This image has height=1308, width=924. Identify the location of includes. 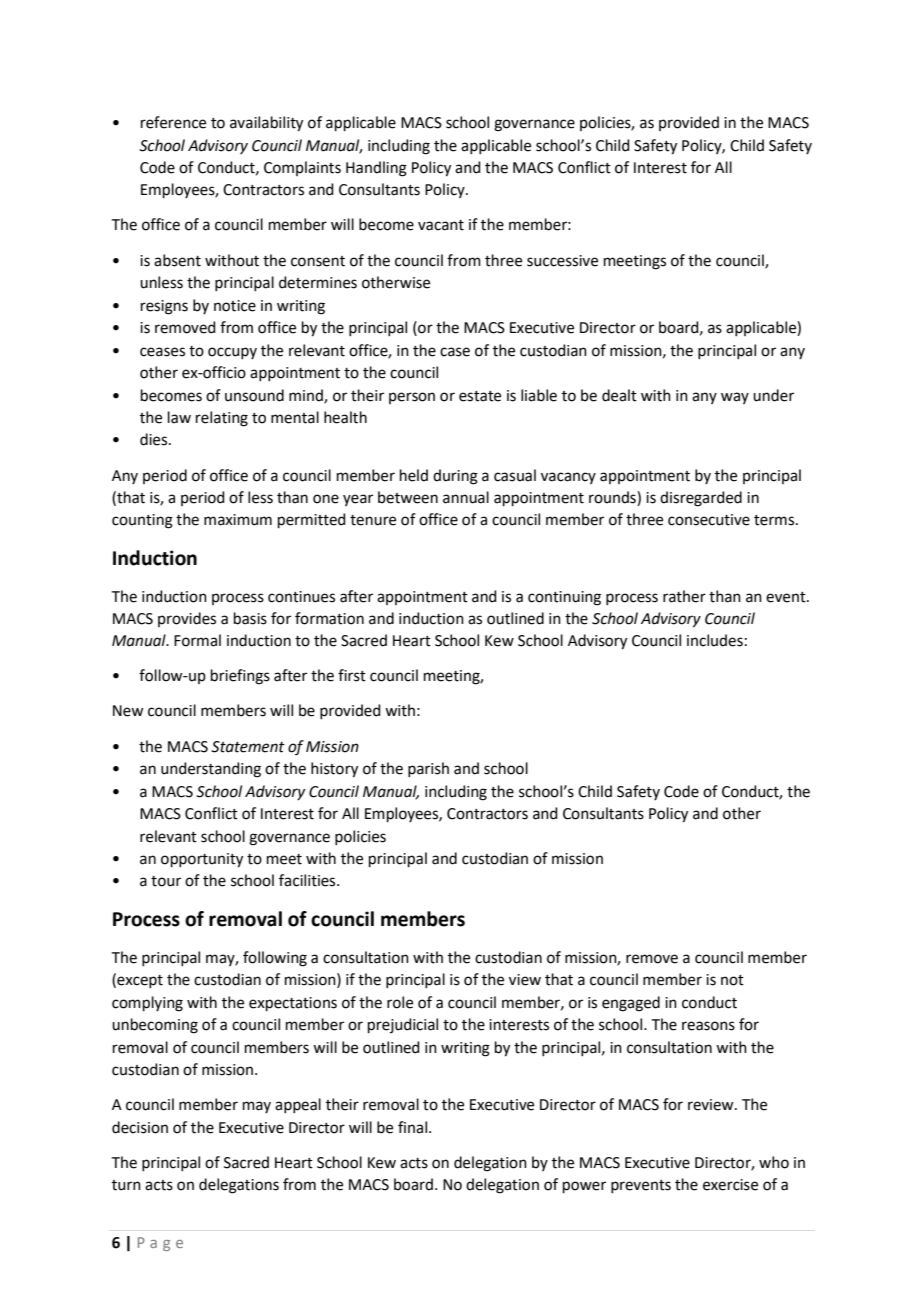
(715, 640).
